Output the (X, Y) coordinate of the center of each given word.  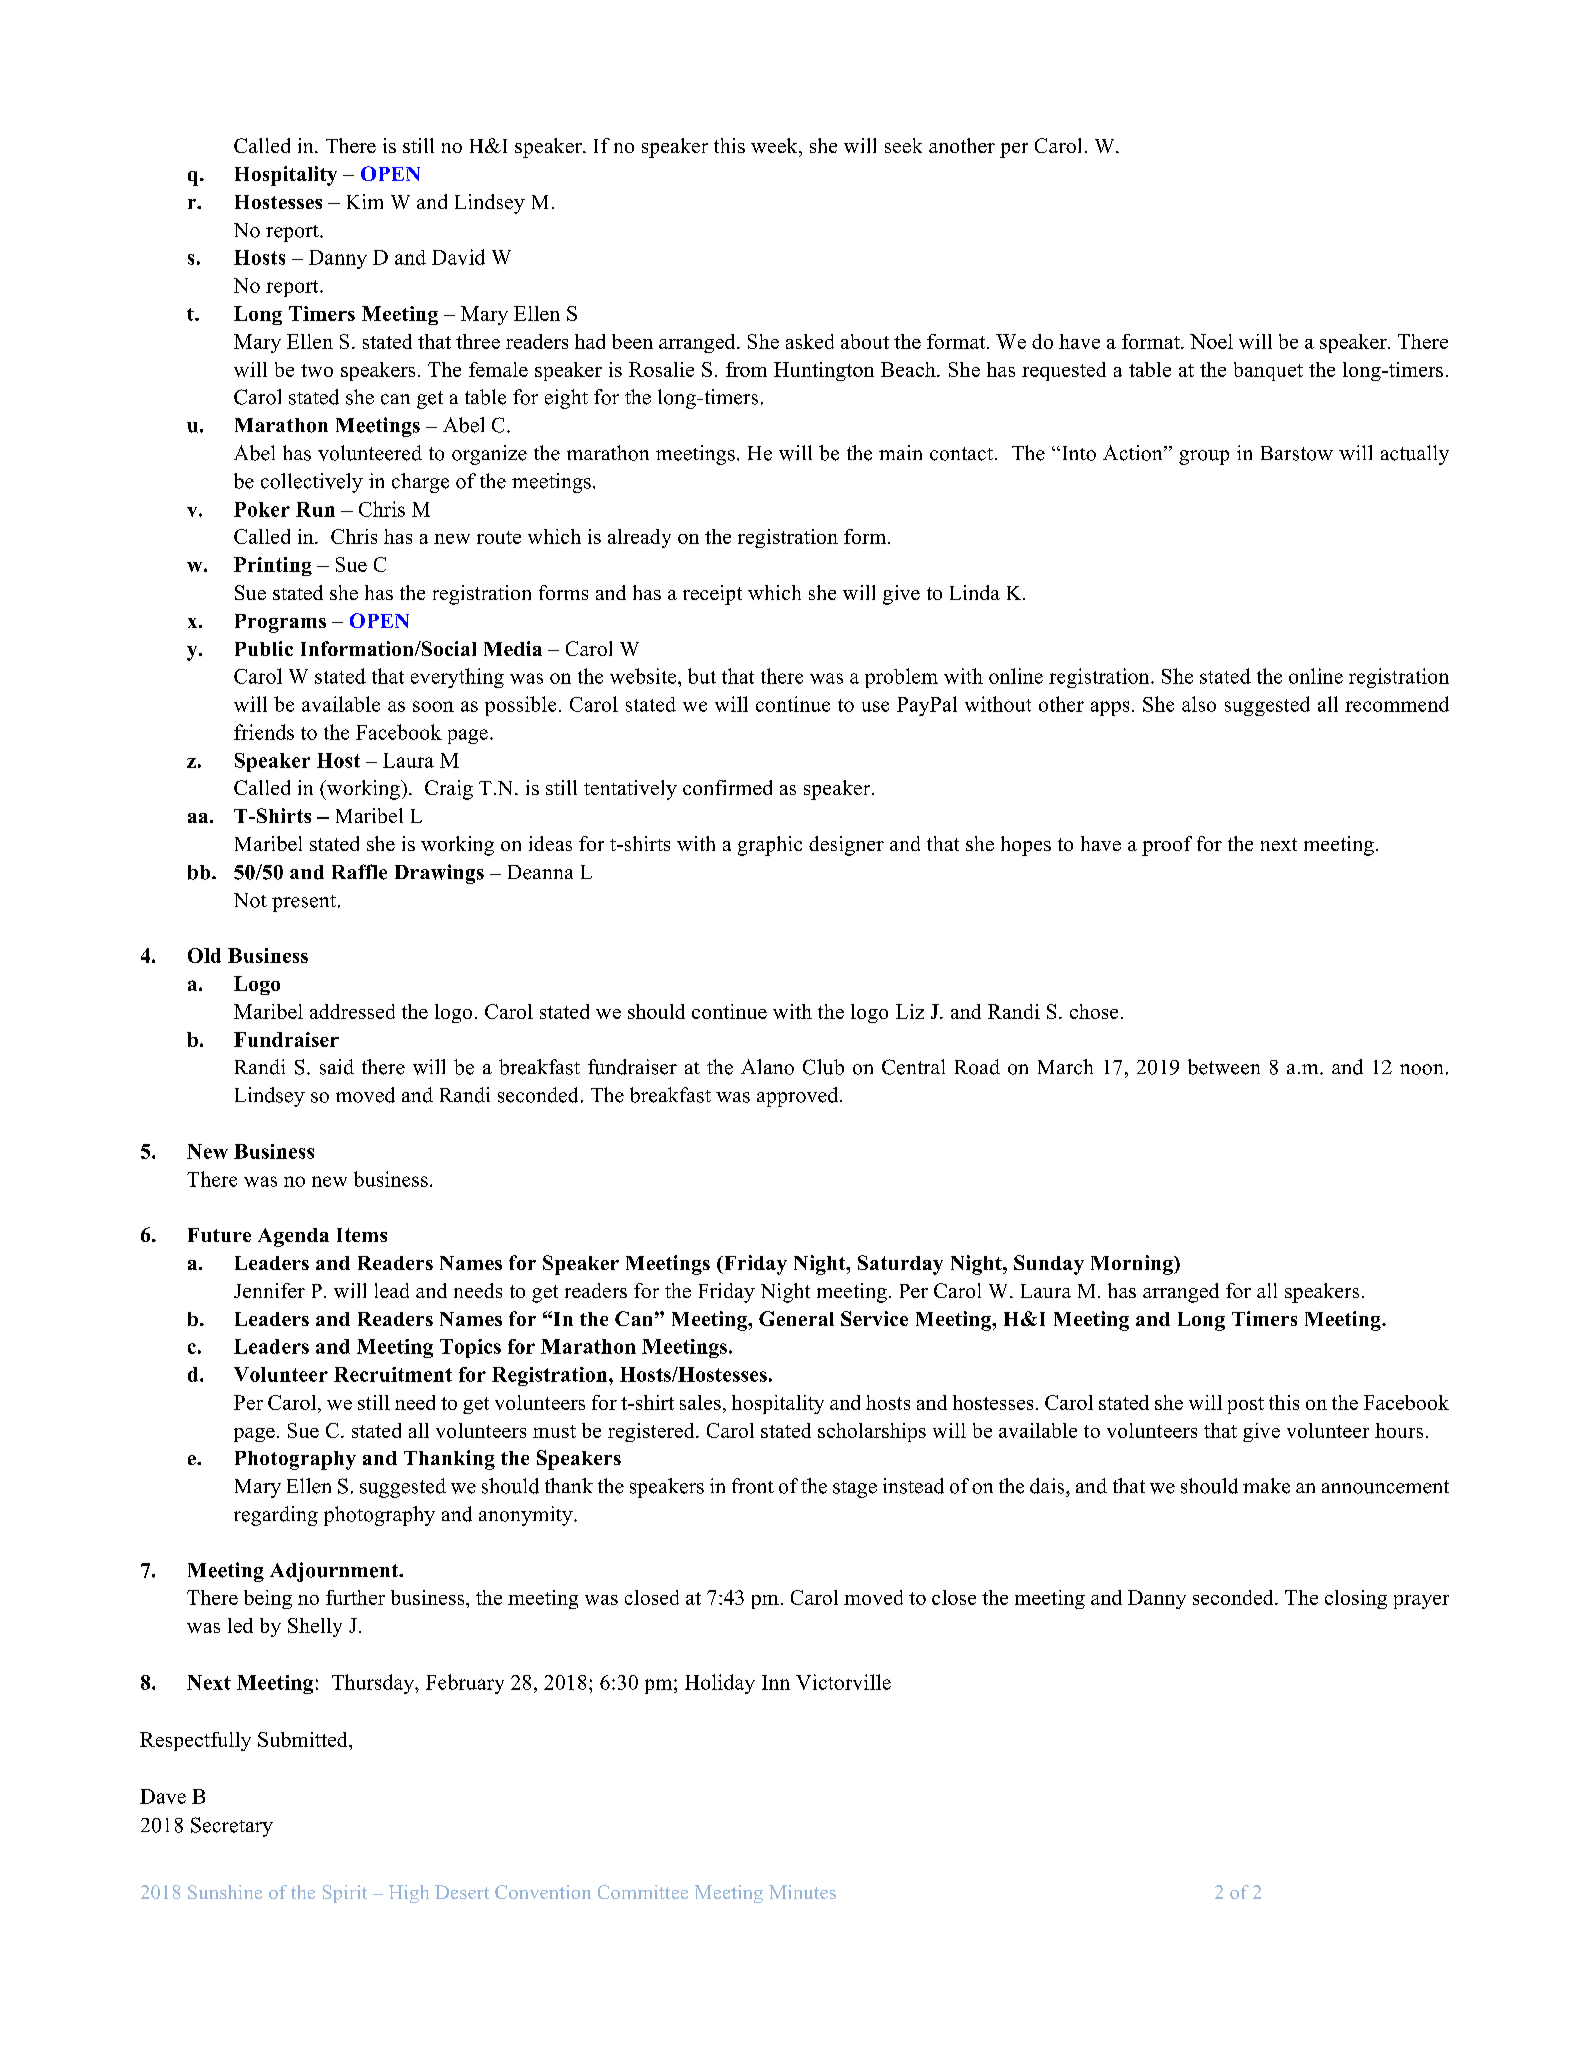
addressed (352, 1011)
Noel (1211, 341)
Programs (280, 623)
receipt (712, 595)
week (775, 145)
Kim (365, 201)
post (1246, 1405)
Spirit (345, 1894)
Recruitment (393, 1374)
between (1224, 1067)
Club (823, 1067)
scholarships (872, 1432)
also (1199, 704)
